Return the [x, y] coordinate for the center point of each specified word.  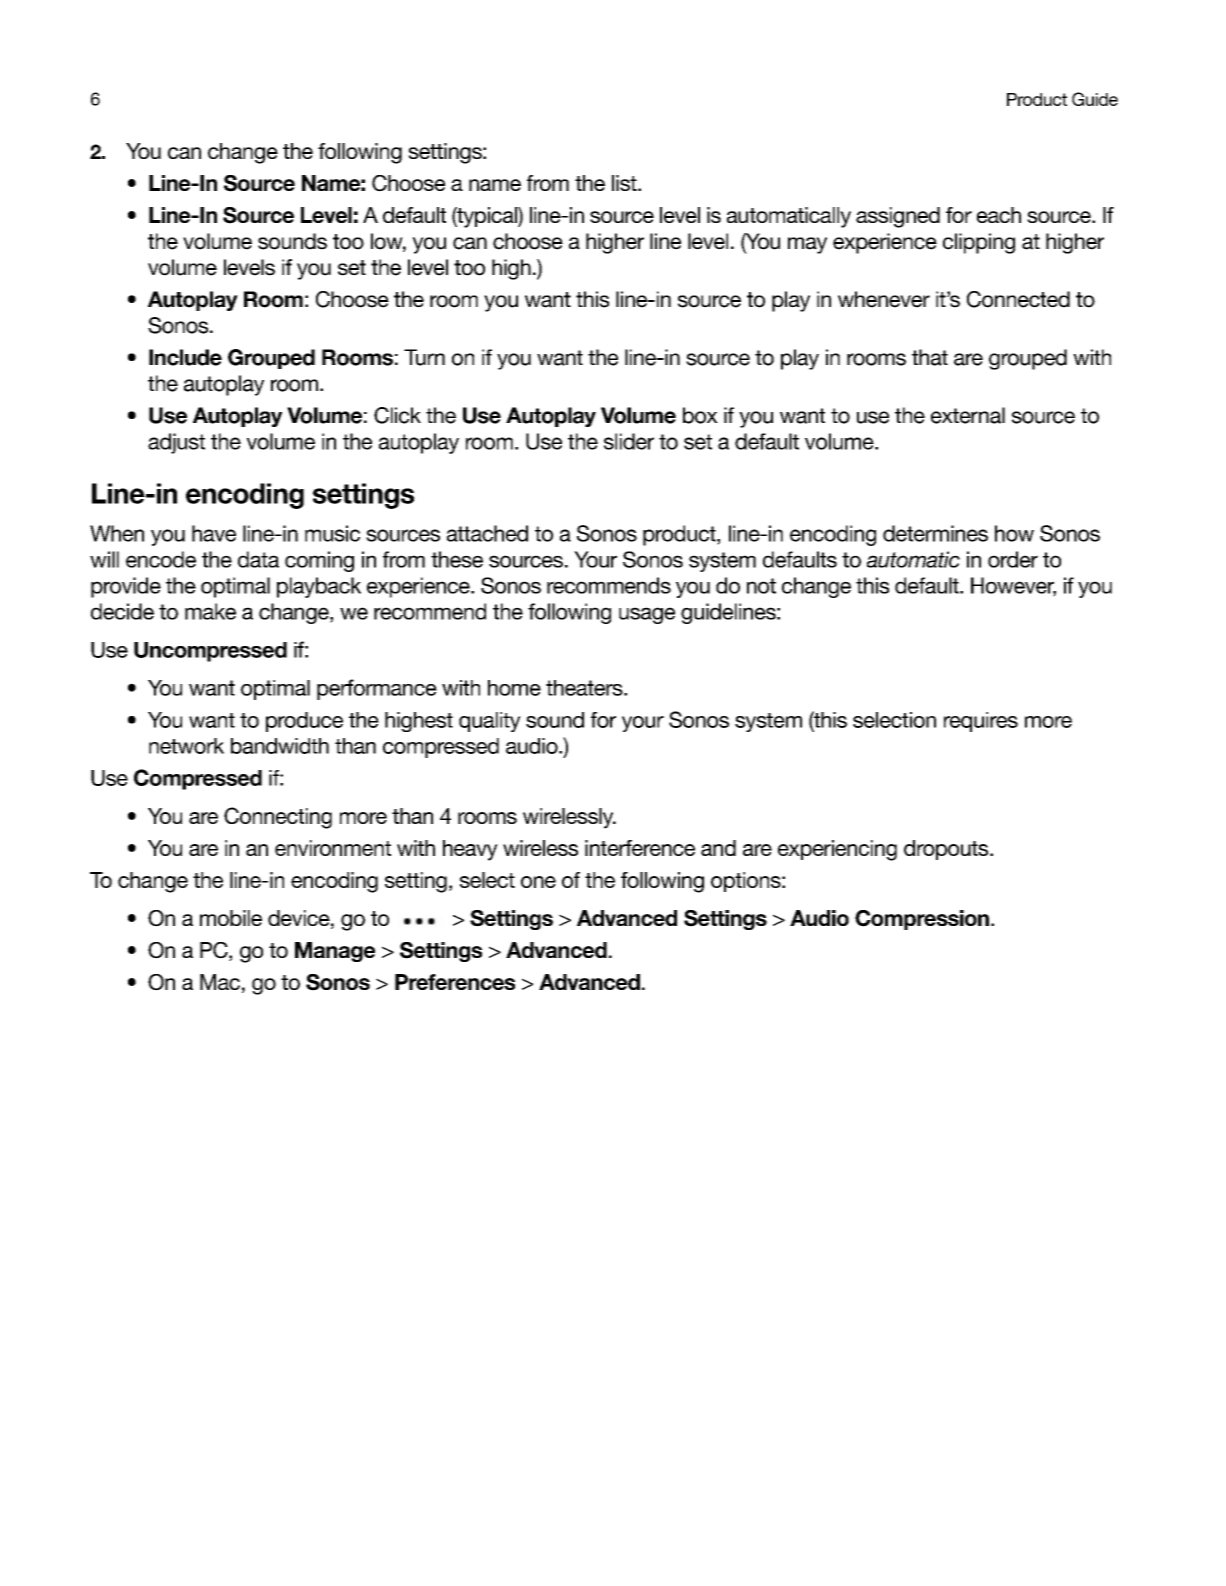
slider [629, 441]
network [186, 746]
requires [981, 722]
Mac [220, 982]
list [625, 183]
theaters [585, 688]
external [968, 415]
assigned [898, 217]
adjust [176, 443]
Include [185, 357]
